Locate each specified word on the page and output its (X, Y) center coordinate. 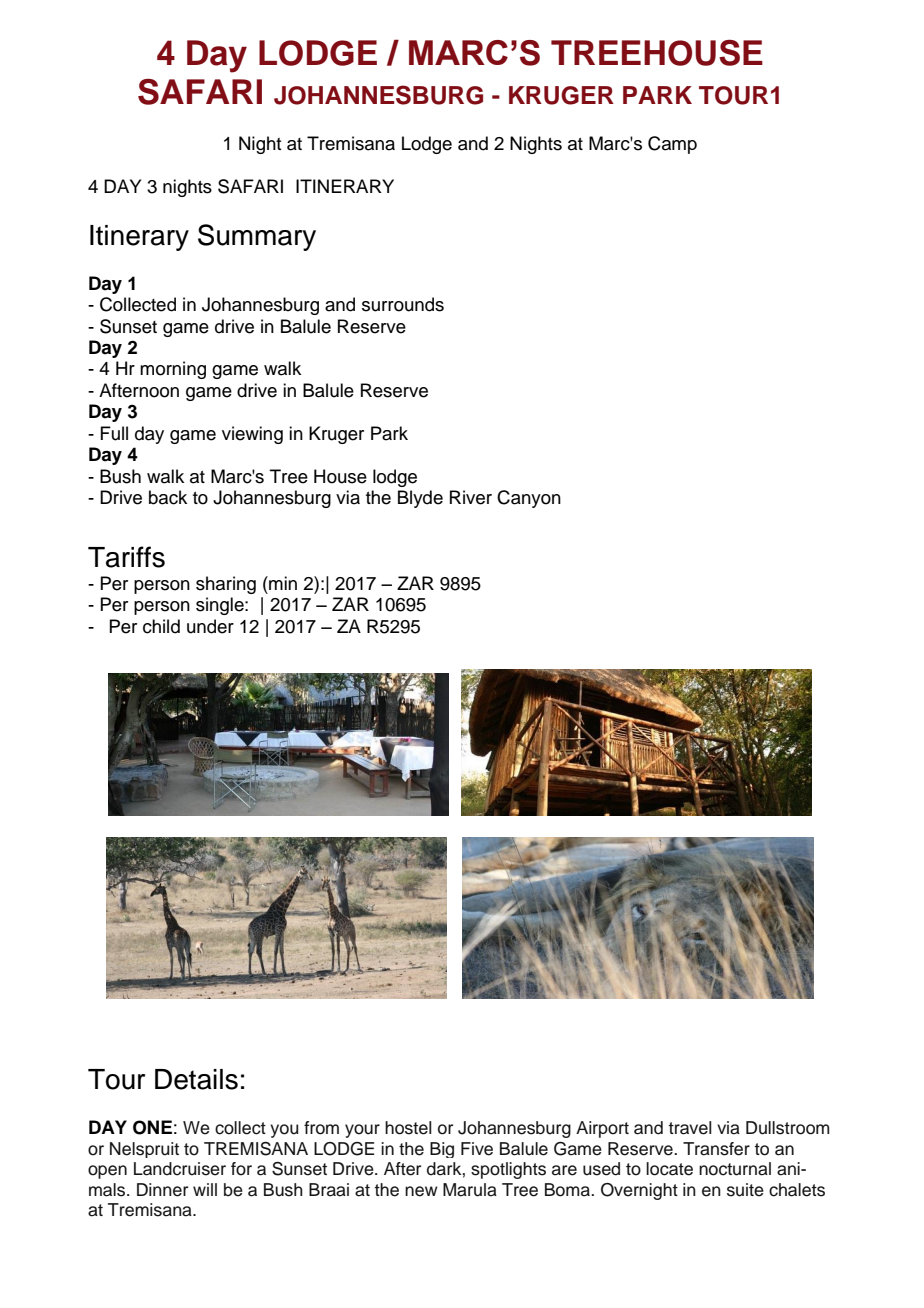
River (471, 497)
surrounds (403, 304)
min (282, 583)
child (161, 626)
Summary (257, 237)
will (205, 1189)
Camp (672, 145)
